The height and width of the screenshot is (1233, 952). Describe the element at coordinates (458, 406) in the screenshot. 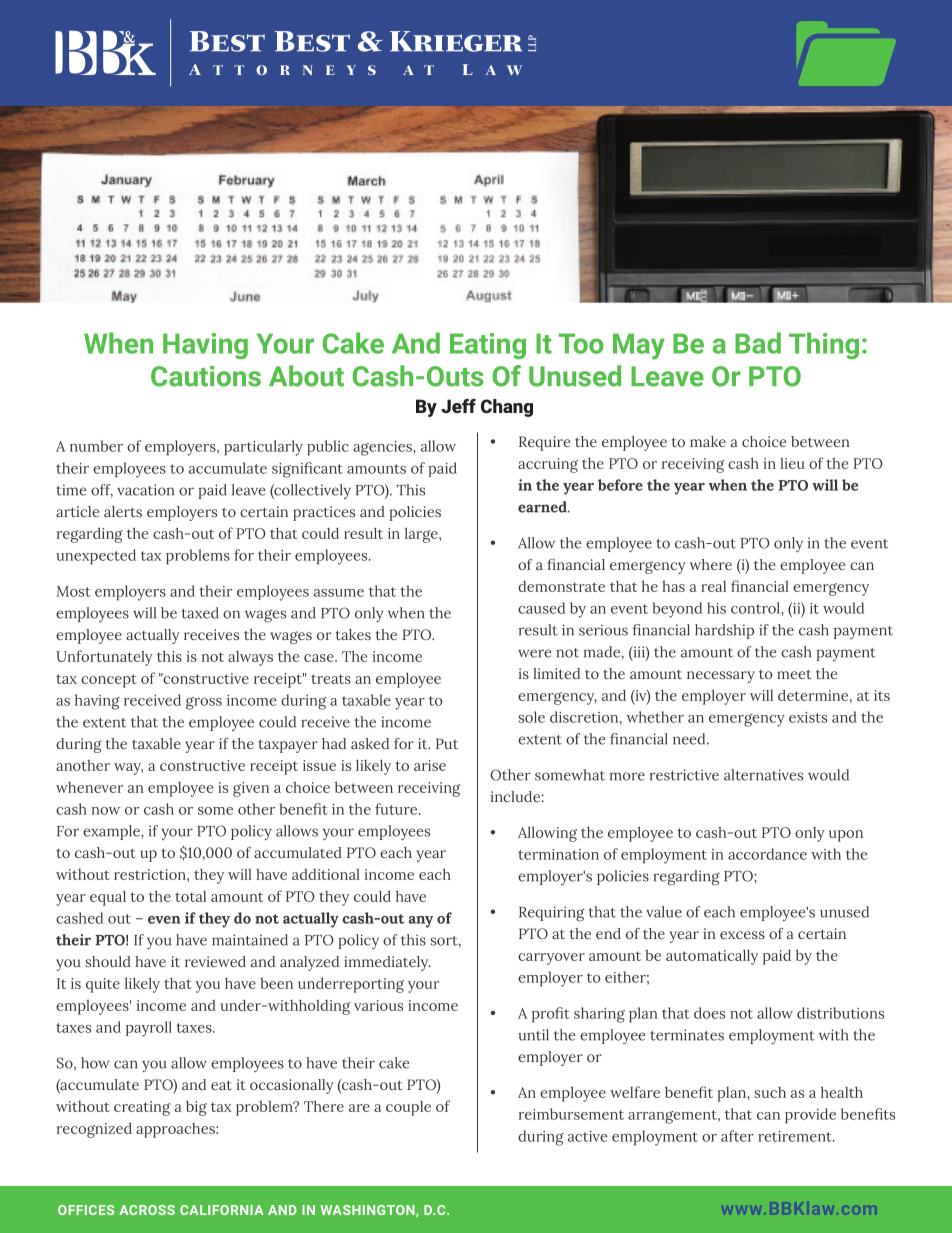

I see `Jeff` at that location.
